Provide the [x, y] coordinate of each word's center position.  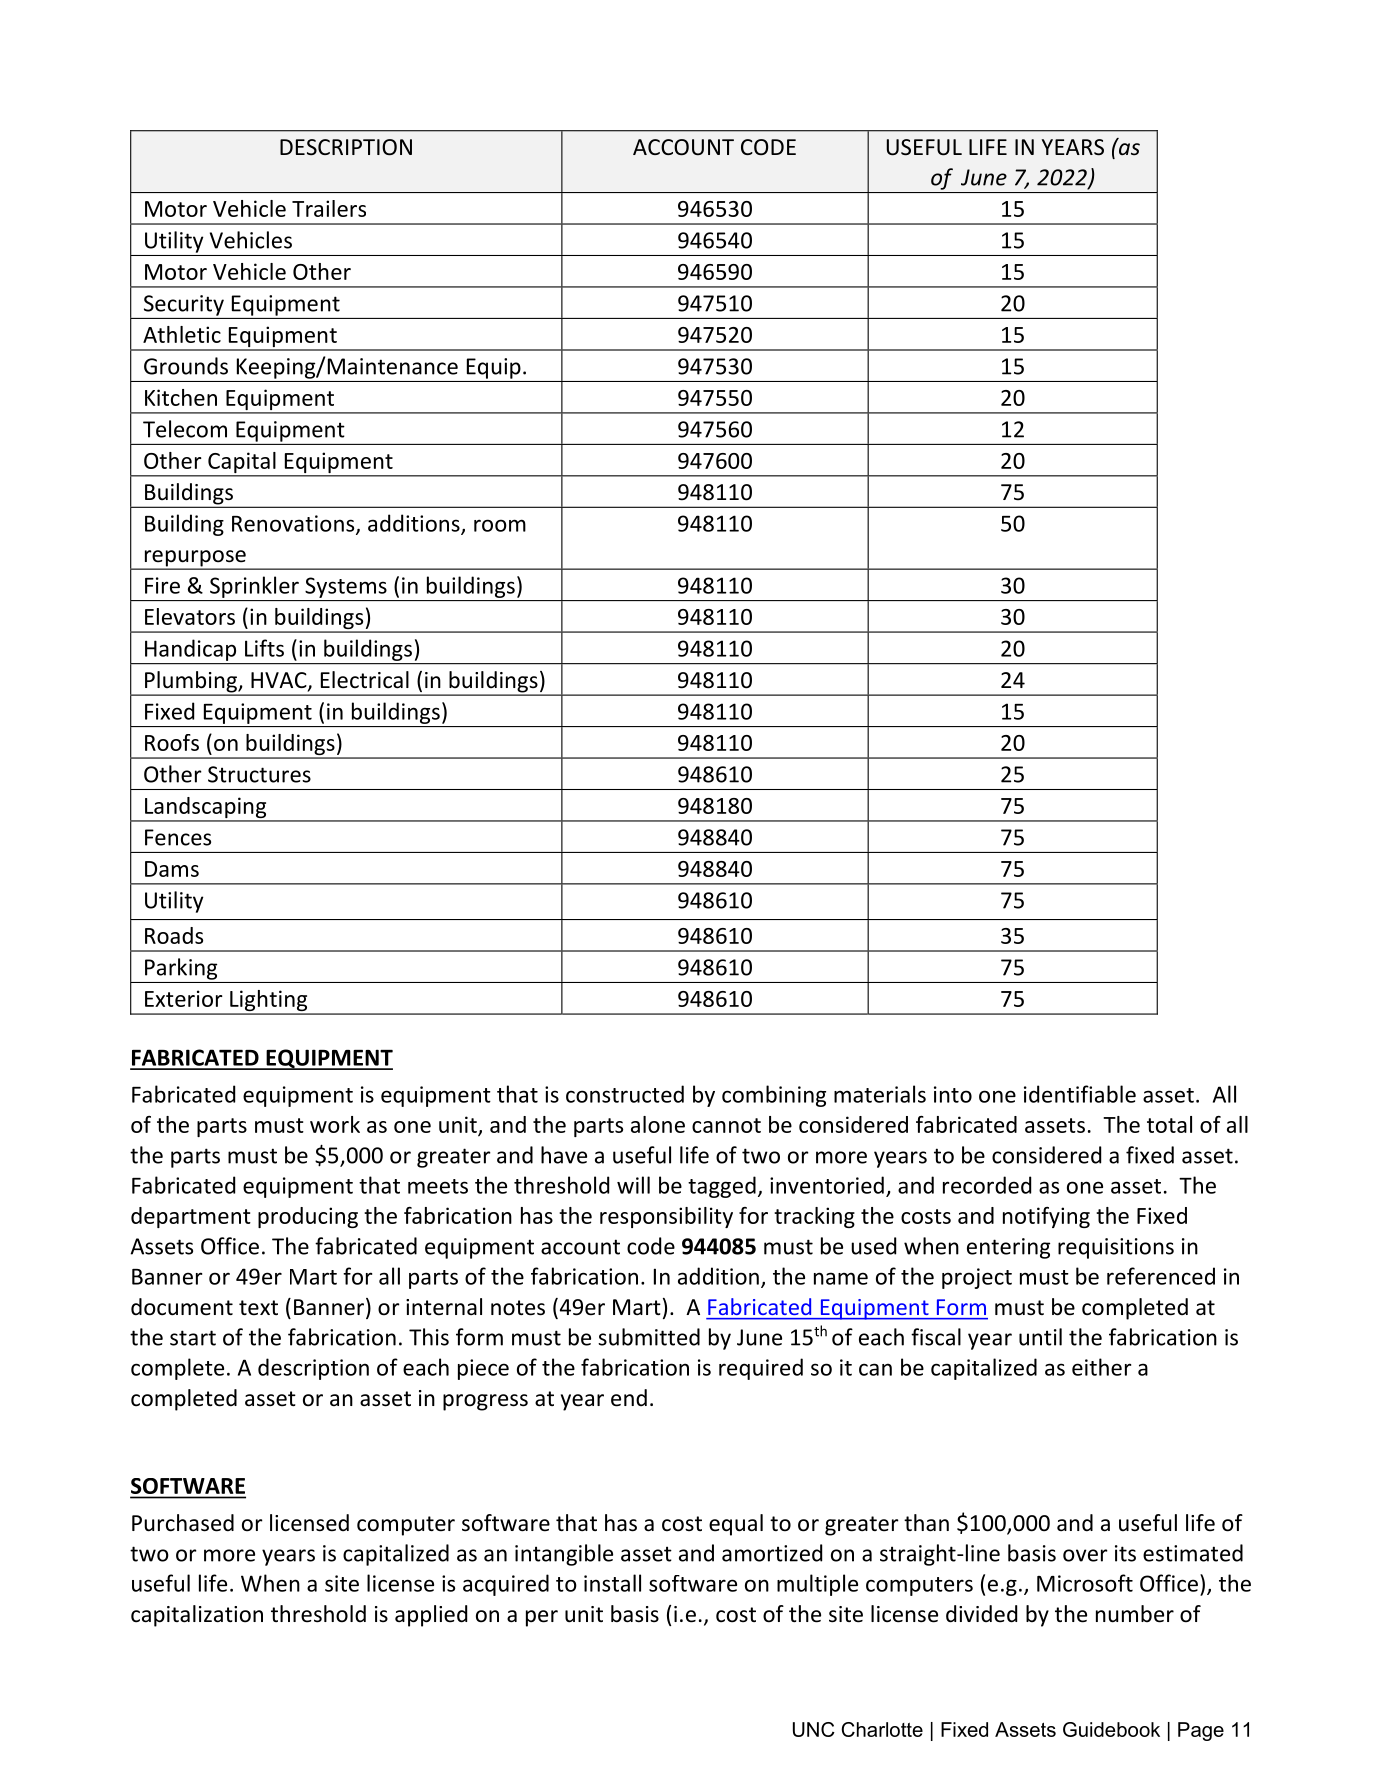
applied [431, 1616]
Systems [346, 587]
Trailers [329, 208]
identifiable [1080, 1094]
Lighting [269, 1002]
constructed [625, 1094]
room [500, 525]
